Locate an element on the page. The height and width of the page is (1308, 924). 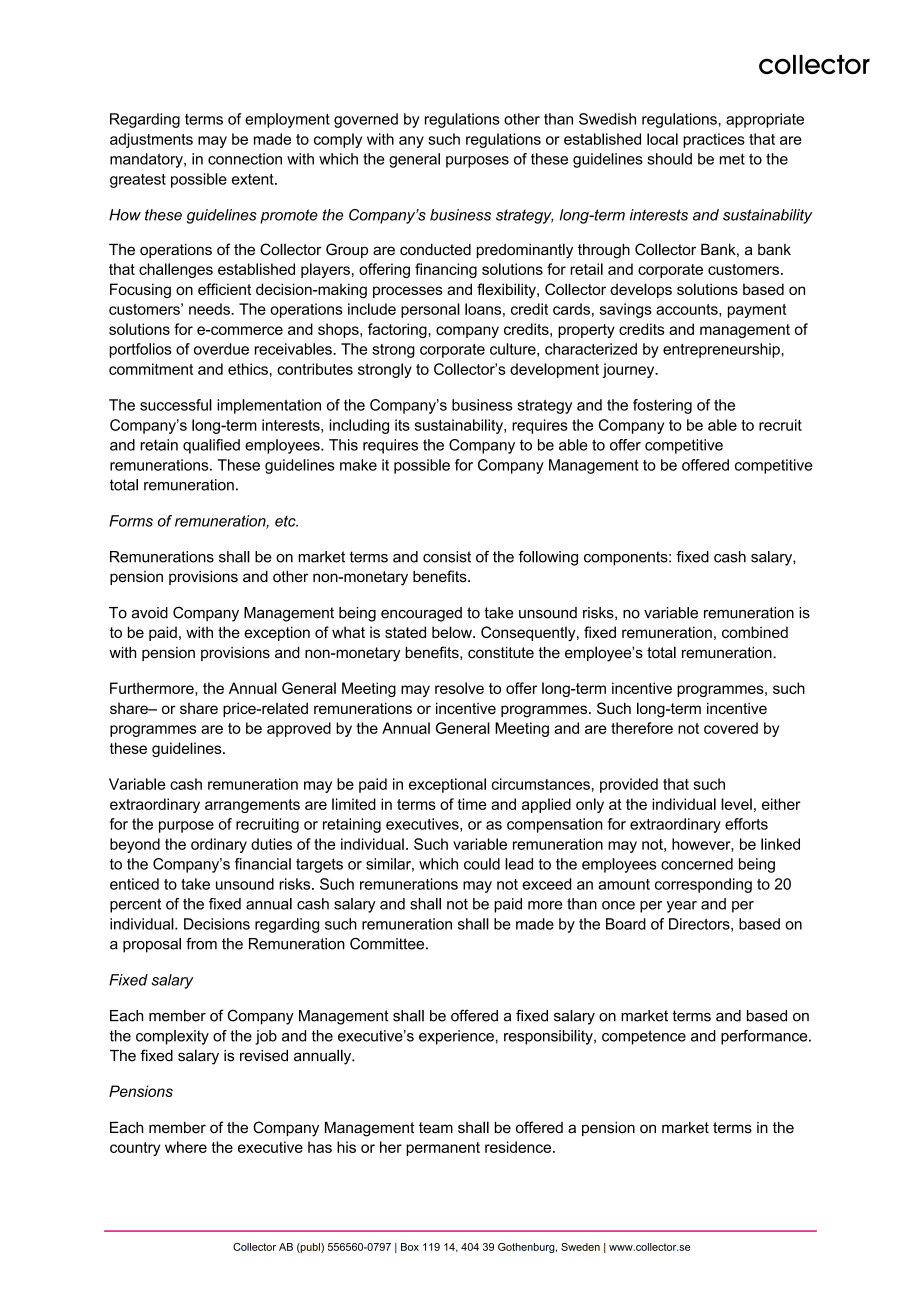
Box is located at coordinates (410, 1247).
